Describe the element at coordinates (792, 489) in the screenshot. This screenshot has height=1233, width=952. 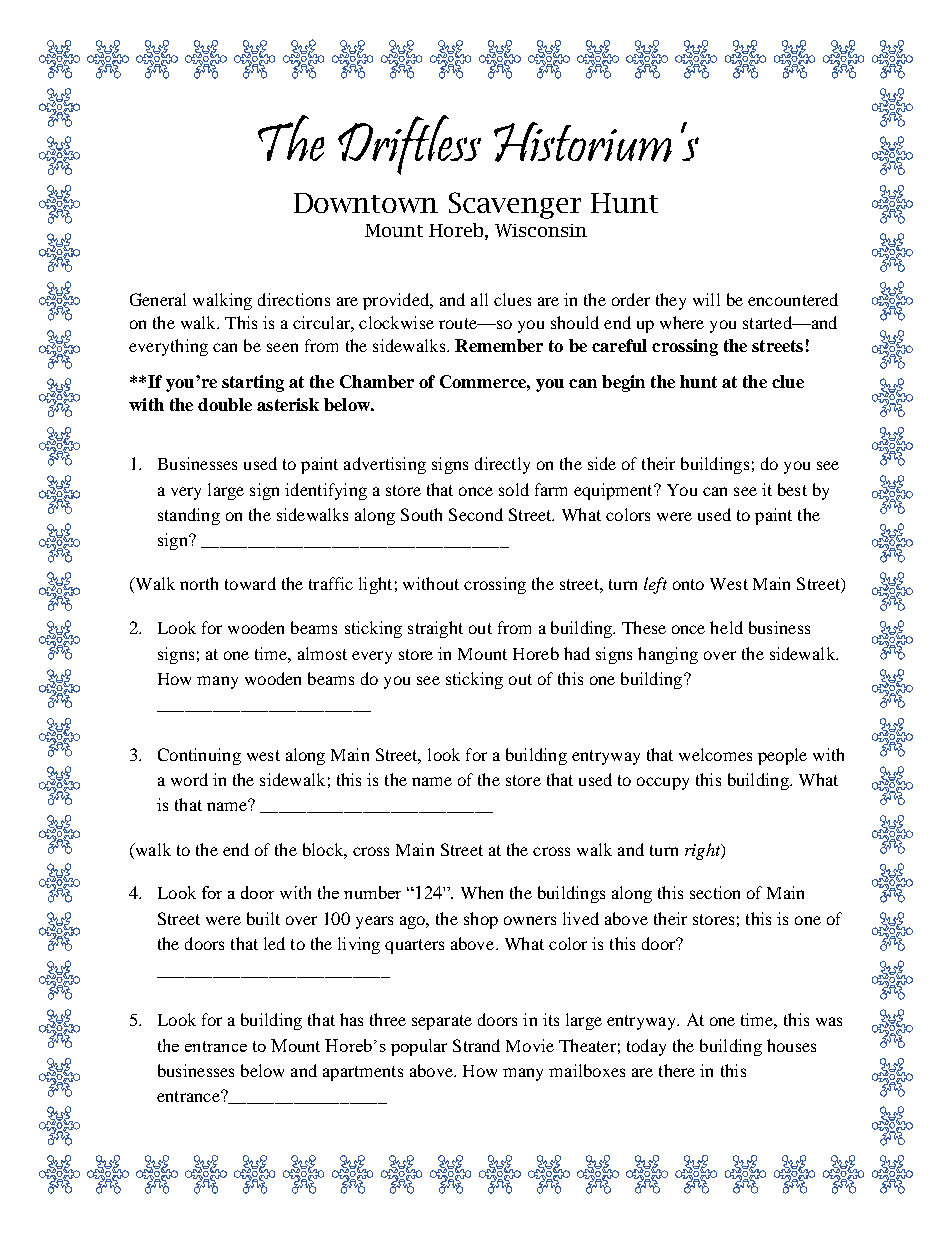
I see `best` at that location.
